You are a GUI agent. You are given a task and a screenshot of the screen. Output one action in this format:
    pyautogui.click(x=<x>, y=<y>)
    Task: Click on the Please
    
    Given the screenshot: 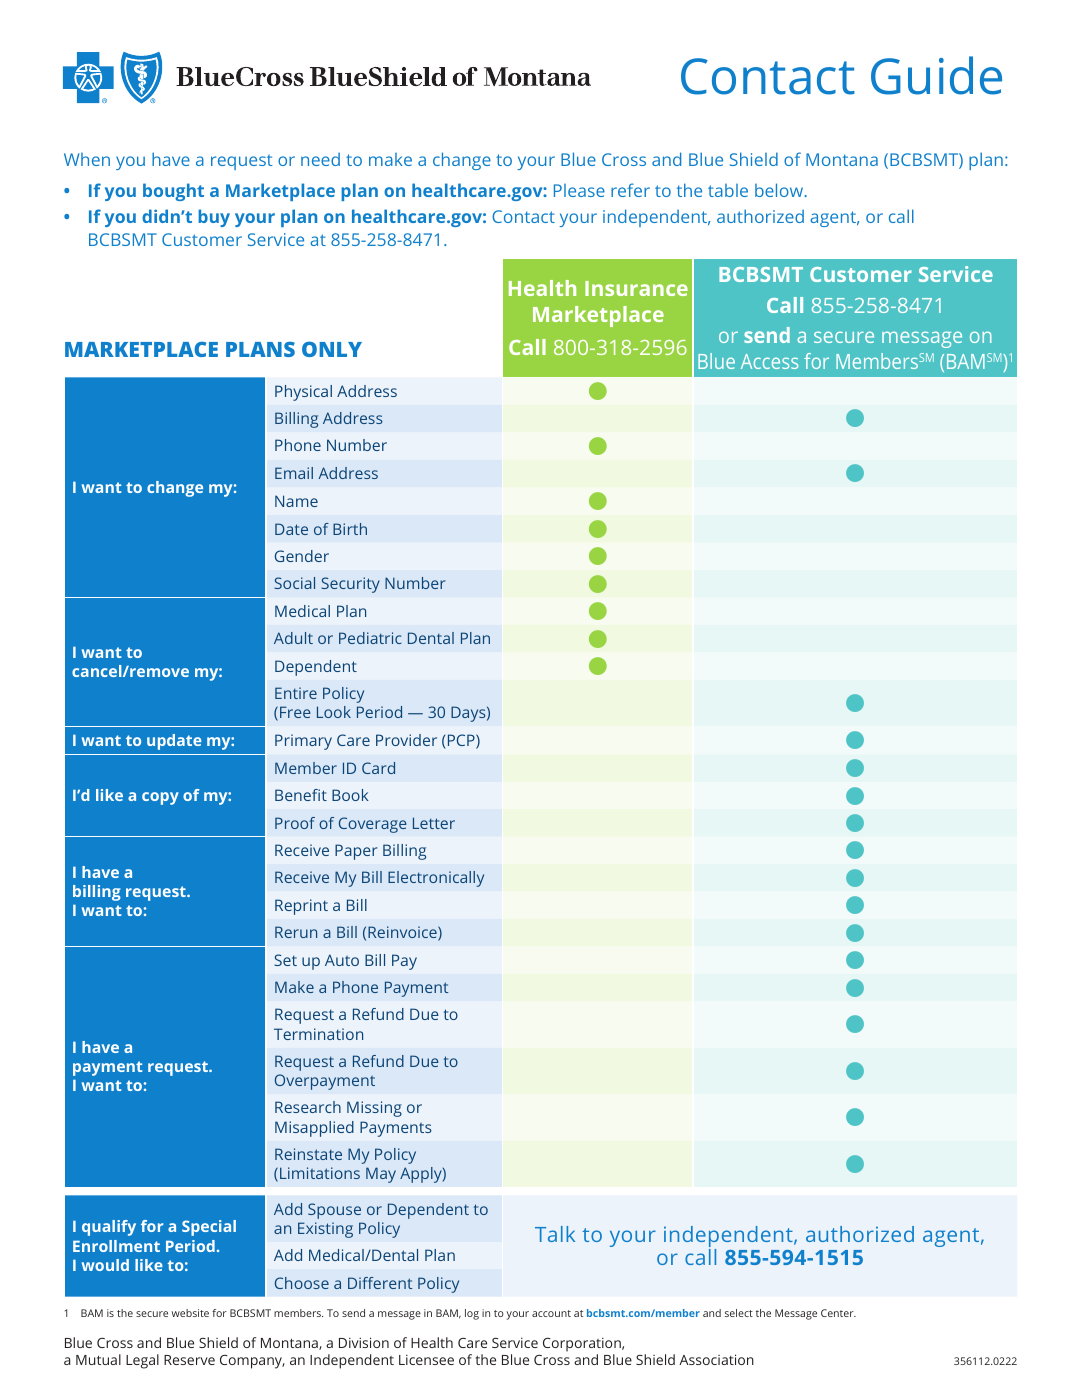 What is the action you would take?
    pyautogui.click(x=579, y=190)
